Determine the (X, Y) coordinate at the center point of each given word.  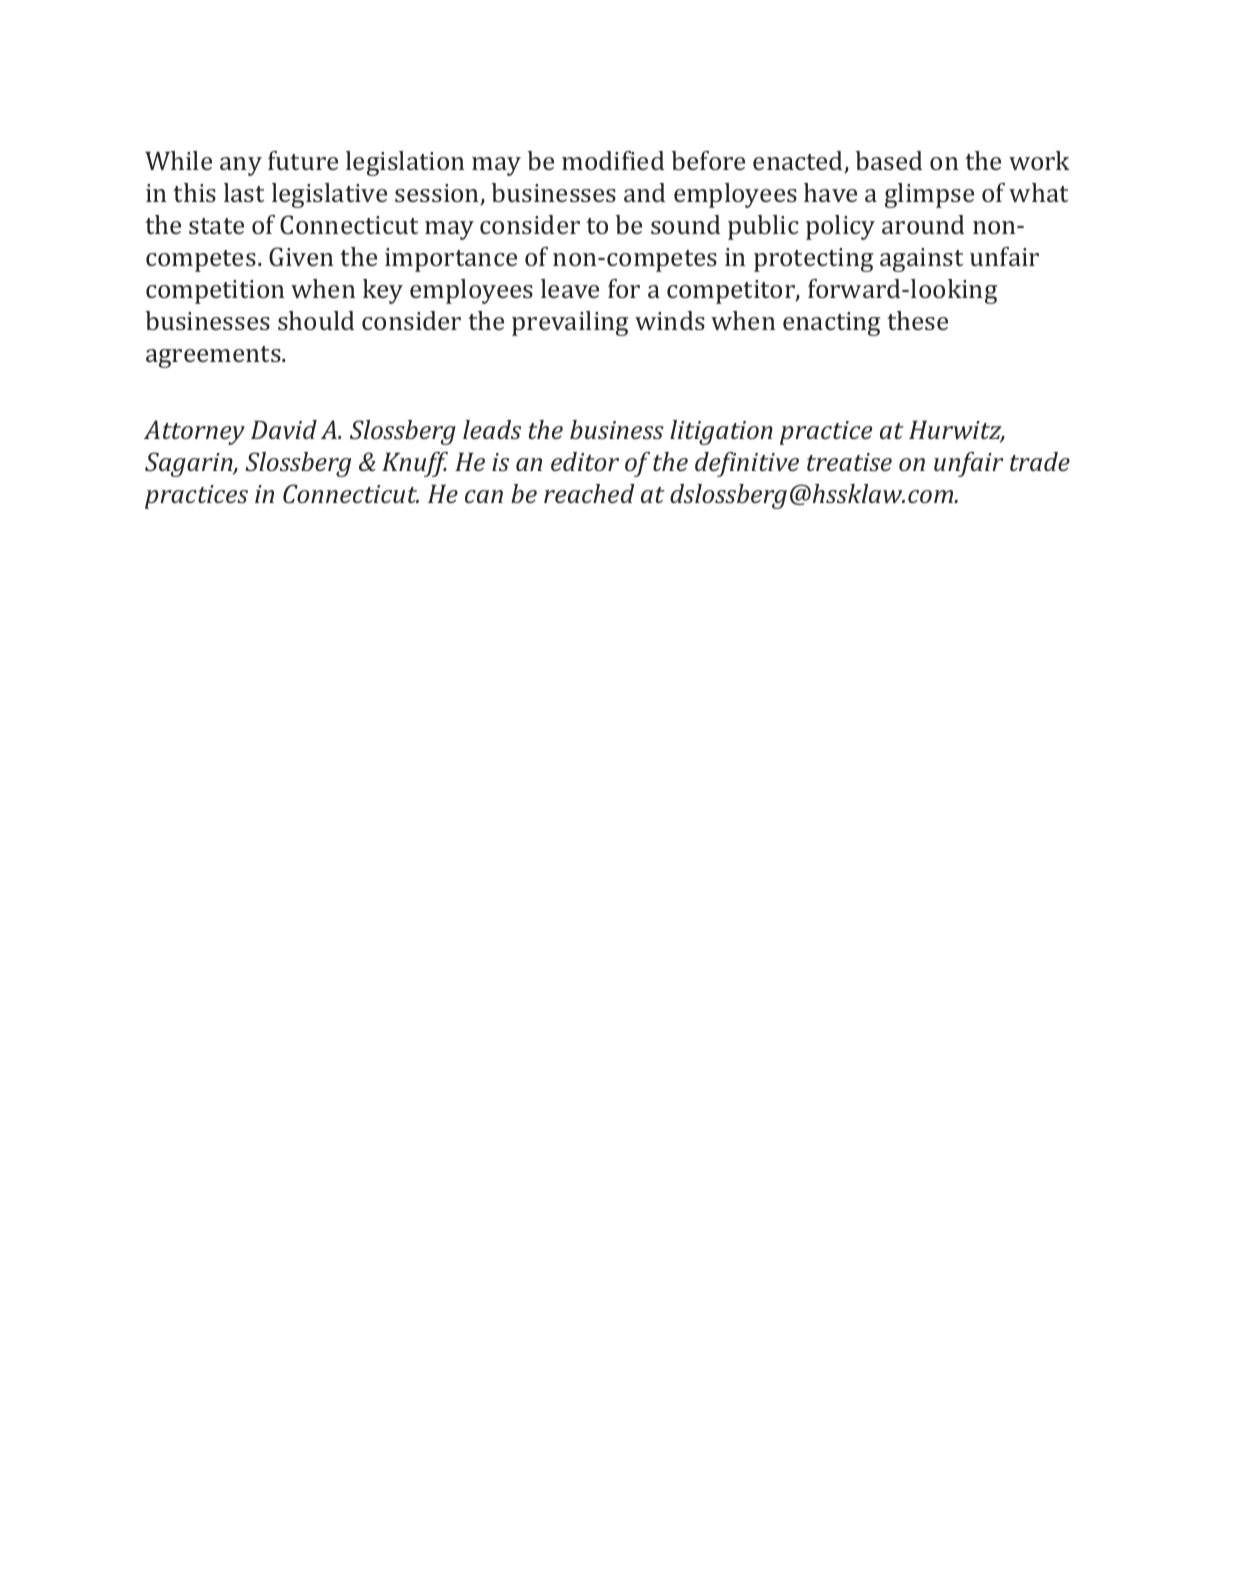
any (241, 166)
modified (613, 160)
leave (570, 288)
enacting (831, 324)
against (921, 260)
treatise (849, 462)
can (484, 496)
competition (215, 292)
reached (589, 493)
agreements (214, 357)
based (888, 160)
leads (492, 429)
